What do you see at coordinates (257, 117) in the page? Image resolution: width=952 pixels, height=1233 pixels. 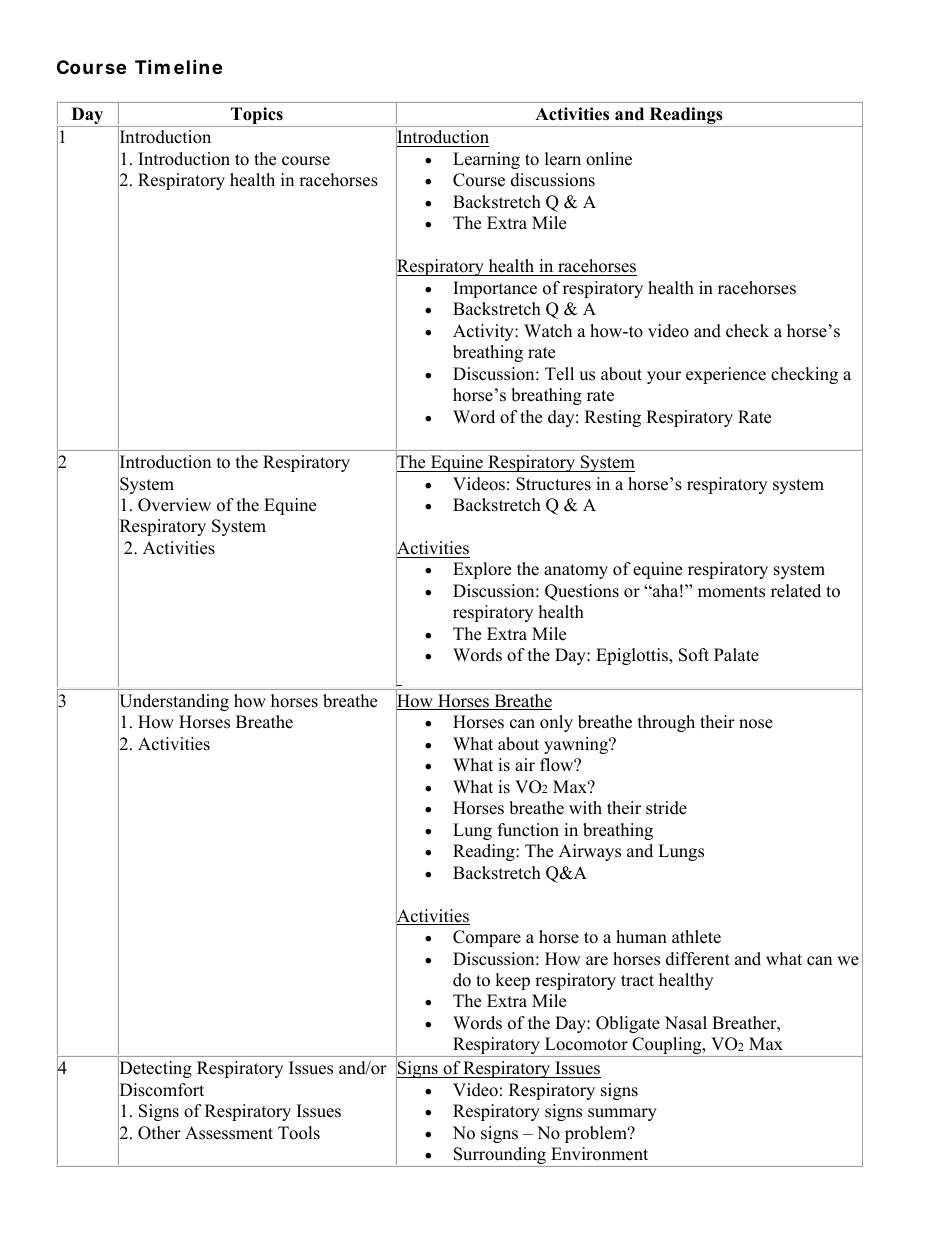 I see `Topics` at bounding box center [257, 117].
